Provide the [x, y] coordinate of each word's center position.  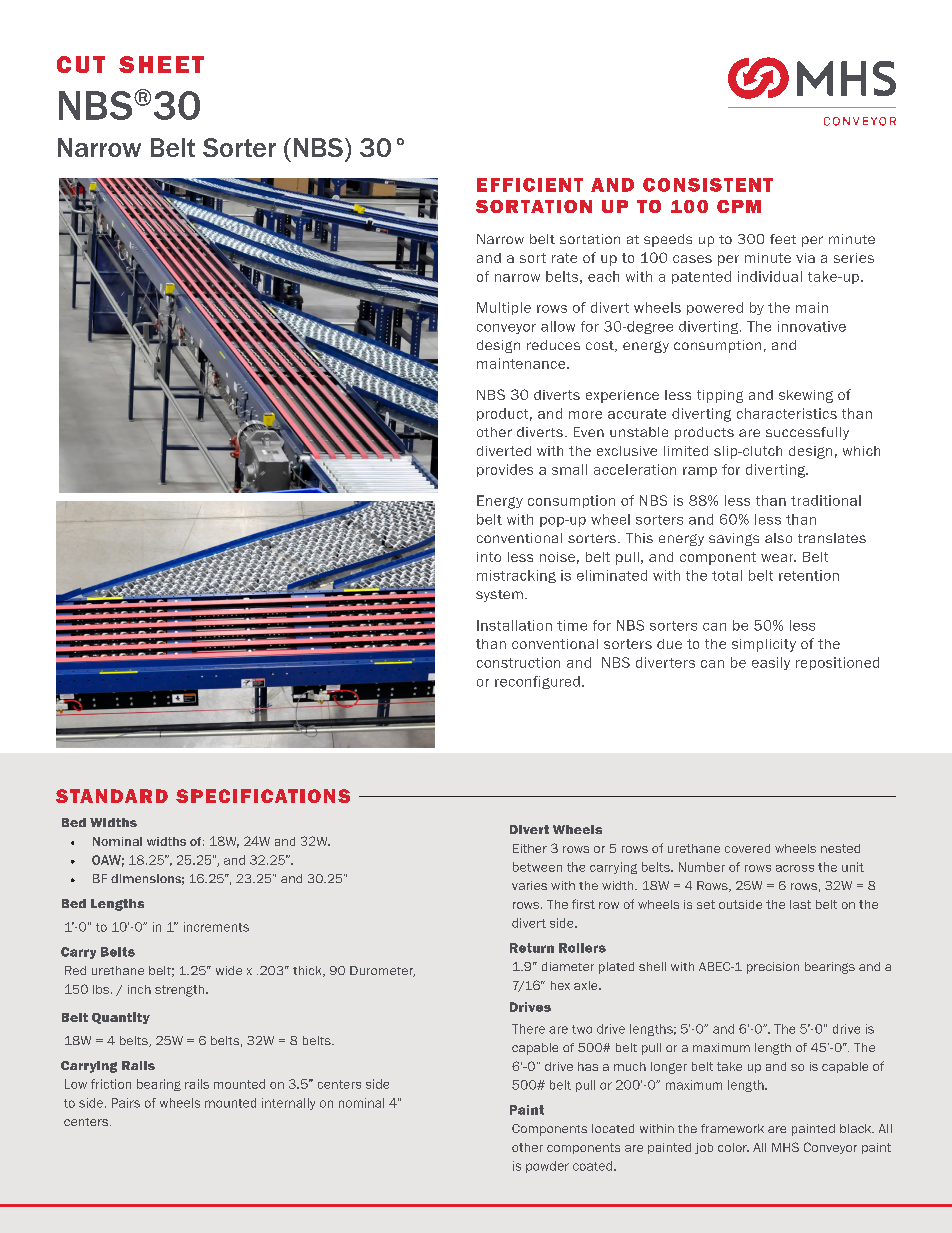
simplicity [764, 645]
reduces [553, 345]
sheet [161, 64]
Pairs [126, 1103]
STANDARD [112, 796]
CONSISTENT [708, 185]
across [795, 868]
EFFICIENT [530, 185]
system [499, 596]
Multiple [504, 308]
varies [529, 885]
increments [216, 927]
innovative [812, 326]
